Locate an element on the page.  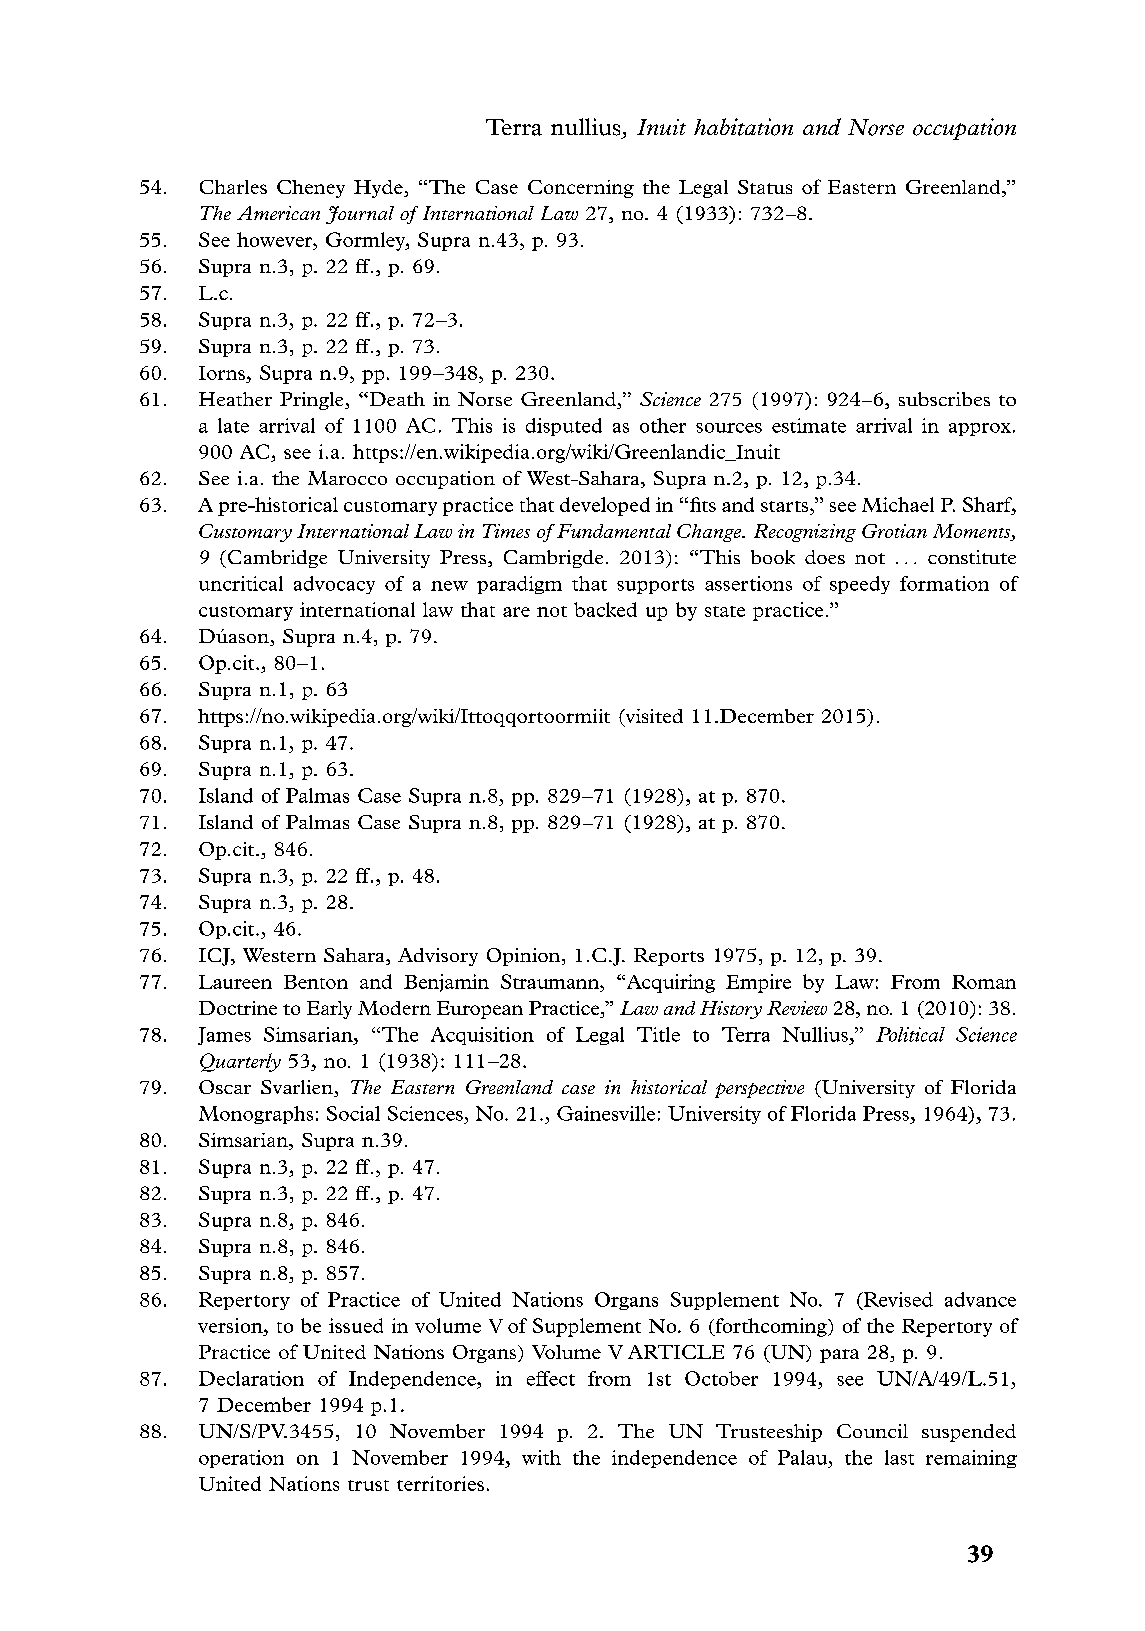
operation is located at coordinates (241, 1459).
